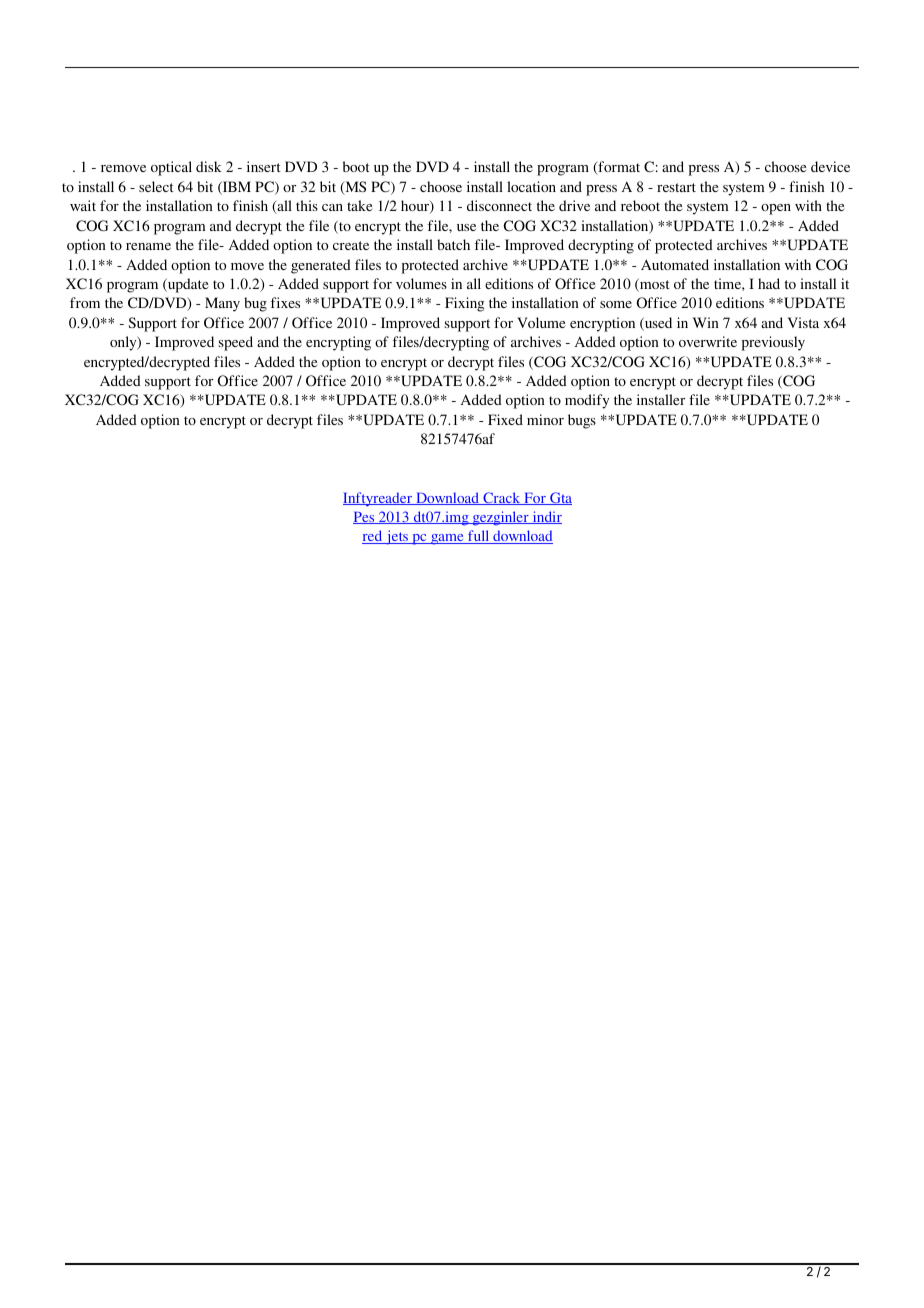  I want to click on optical, so click(171, 168).
